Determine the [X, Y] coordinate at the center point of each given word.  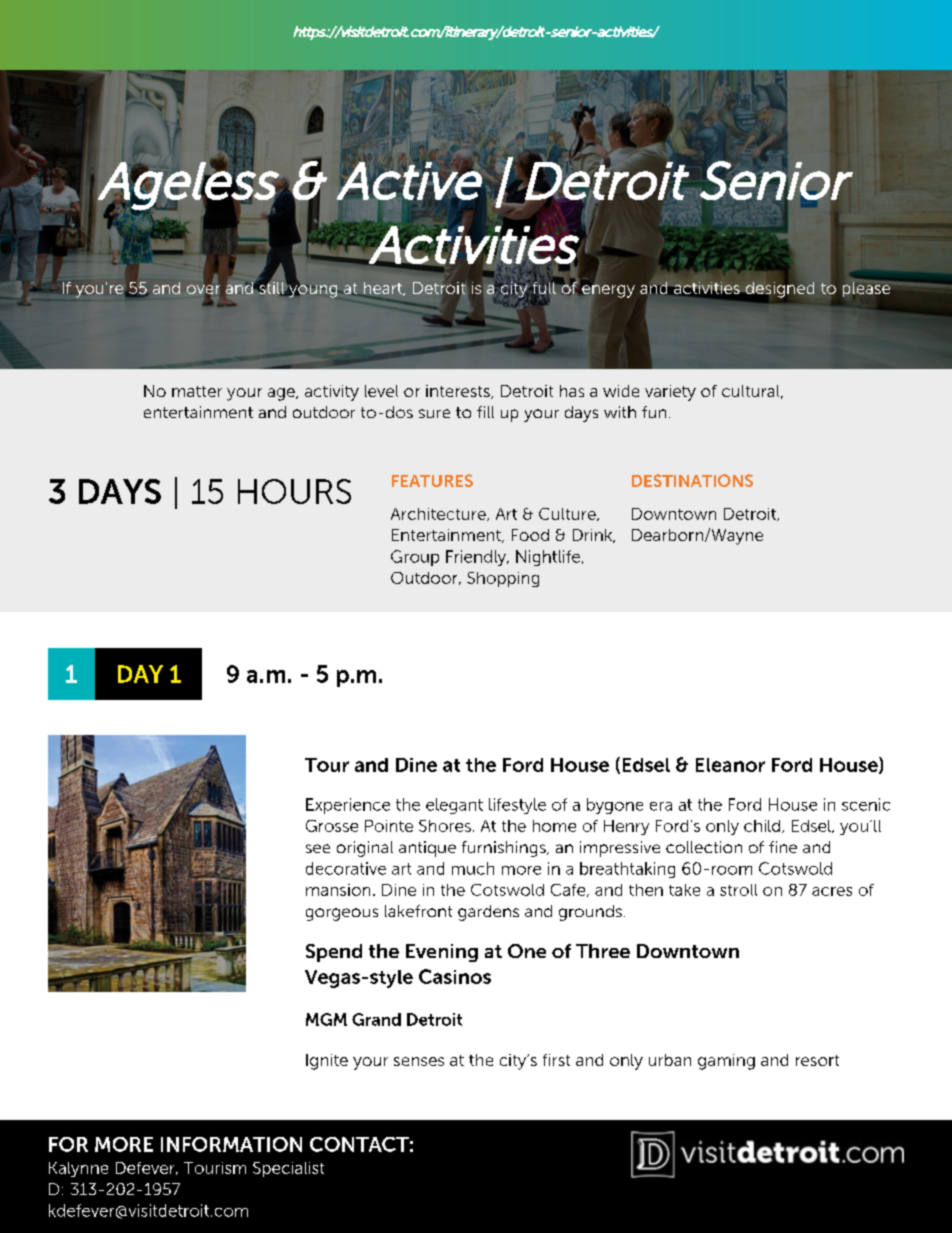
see [318, 848]
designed [780, 290]
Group [415, 558]
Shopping [503, 579]
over [203, 289]
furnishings [505, 849]
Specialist [288, 1169]
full [543, 288]
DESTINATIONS [692, 480]
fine [783, 847]
